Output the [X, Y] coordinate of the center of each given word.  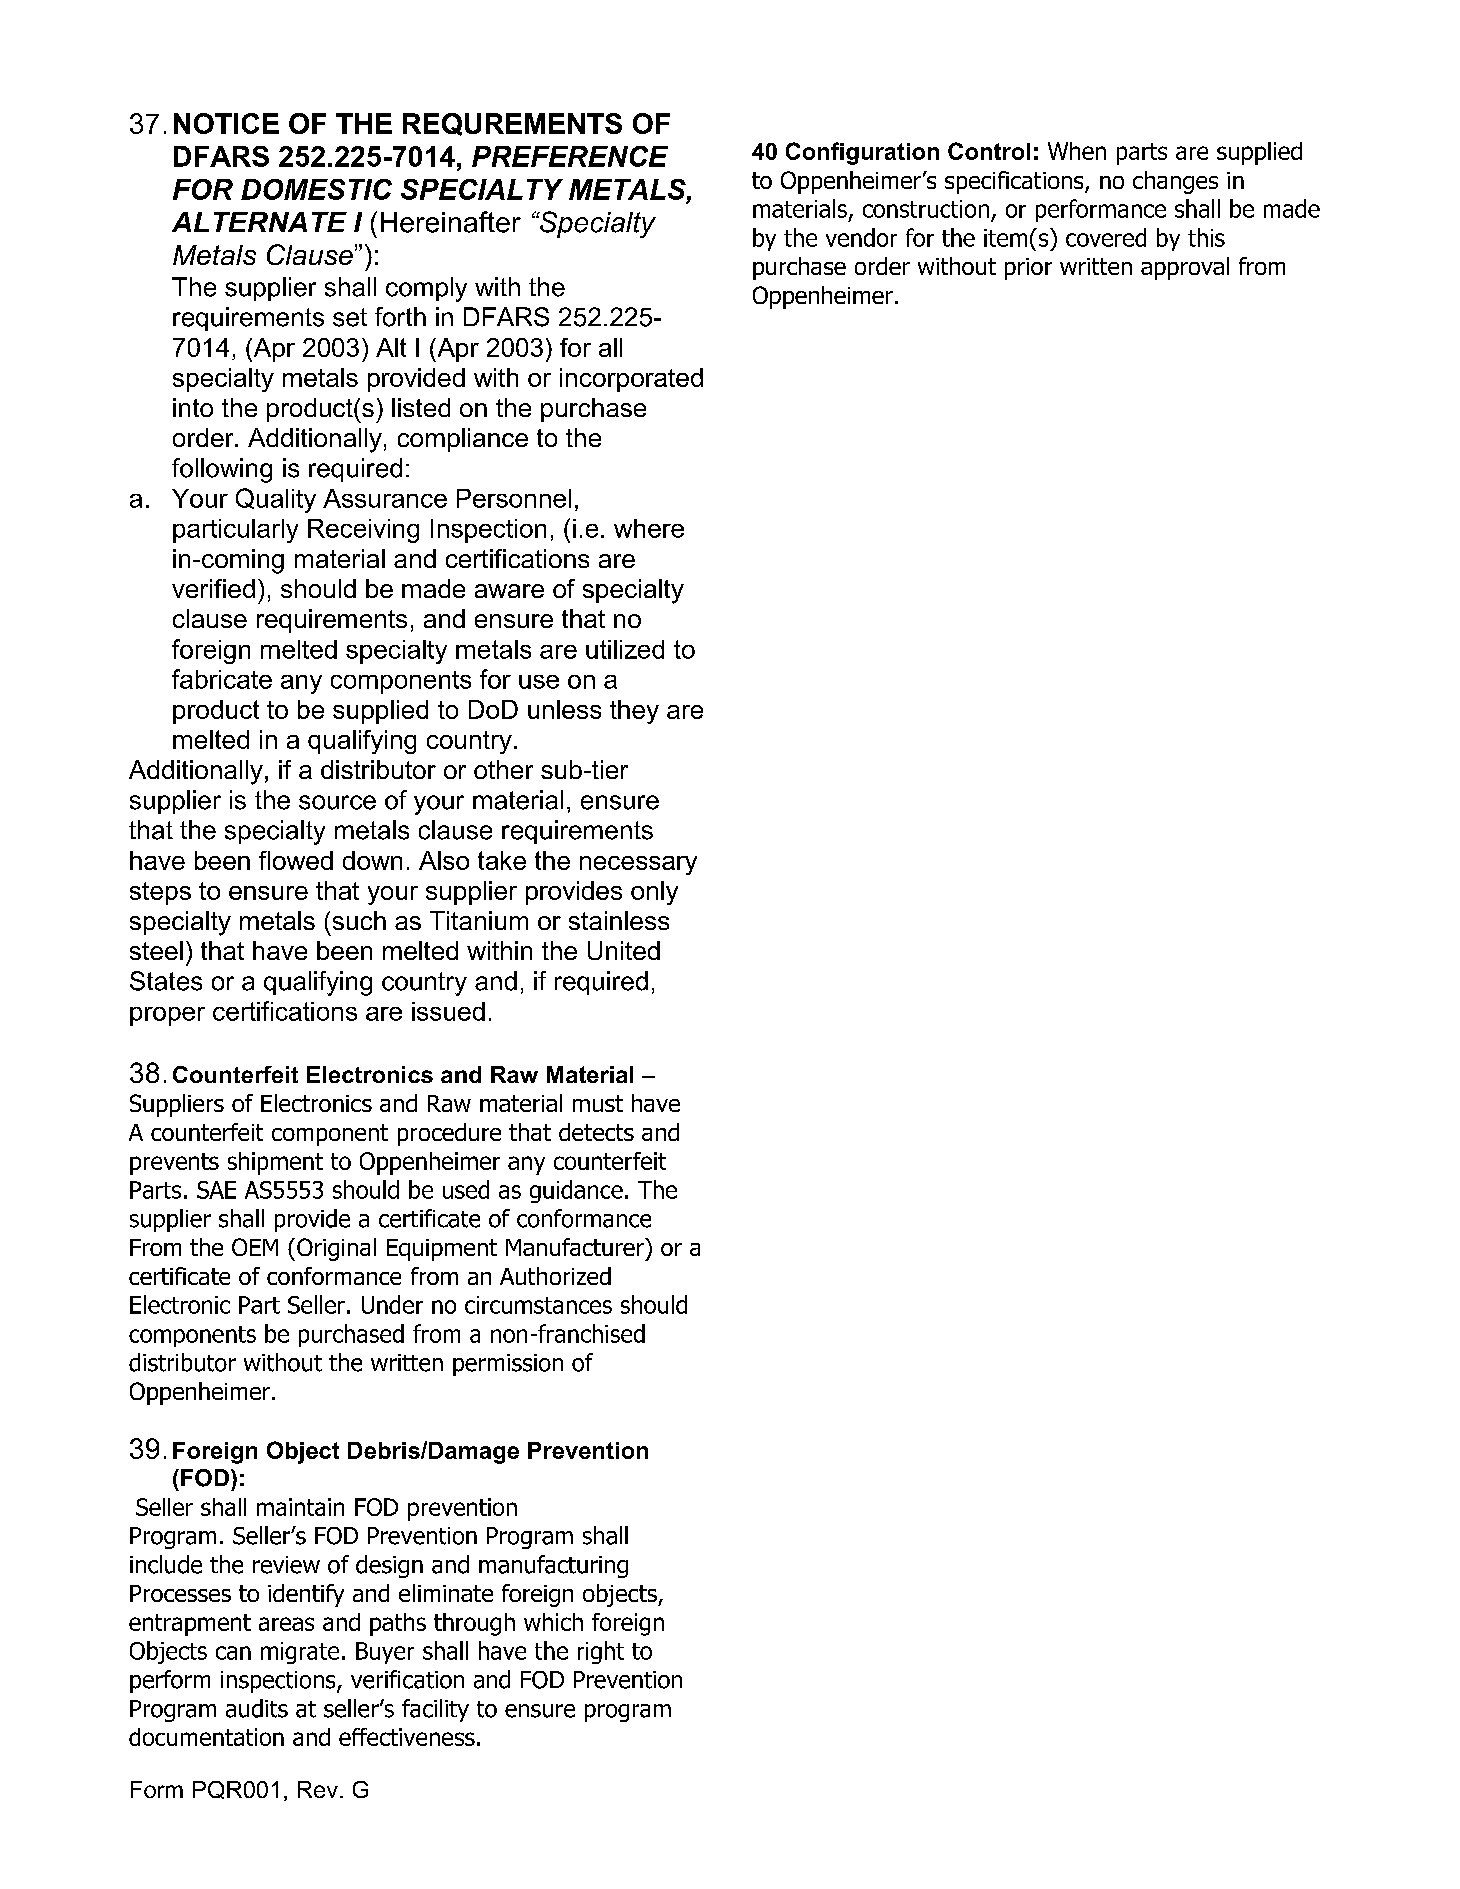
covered [1106, 237]
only [654, 893]
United [624, 950]
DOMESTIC [316, 189]
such [359, 920]
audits [257, 1708]
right [601, 1652]
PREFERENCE [570, 156]
